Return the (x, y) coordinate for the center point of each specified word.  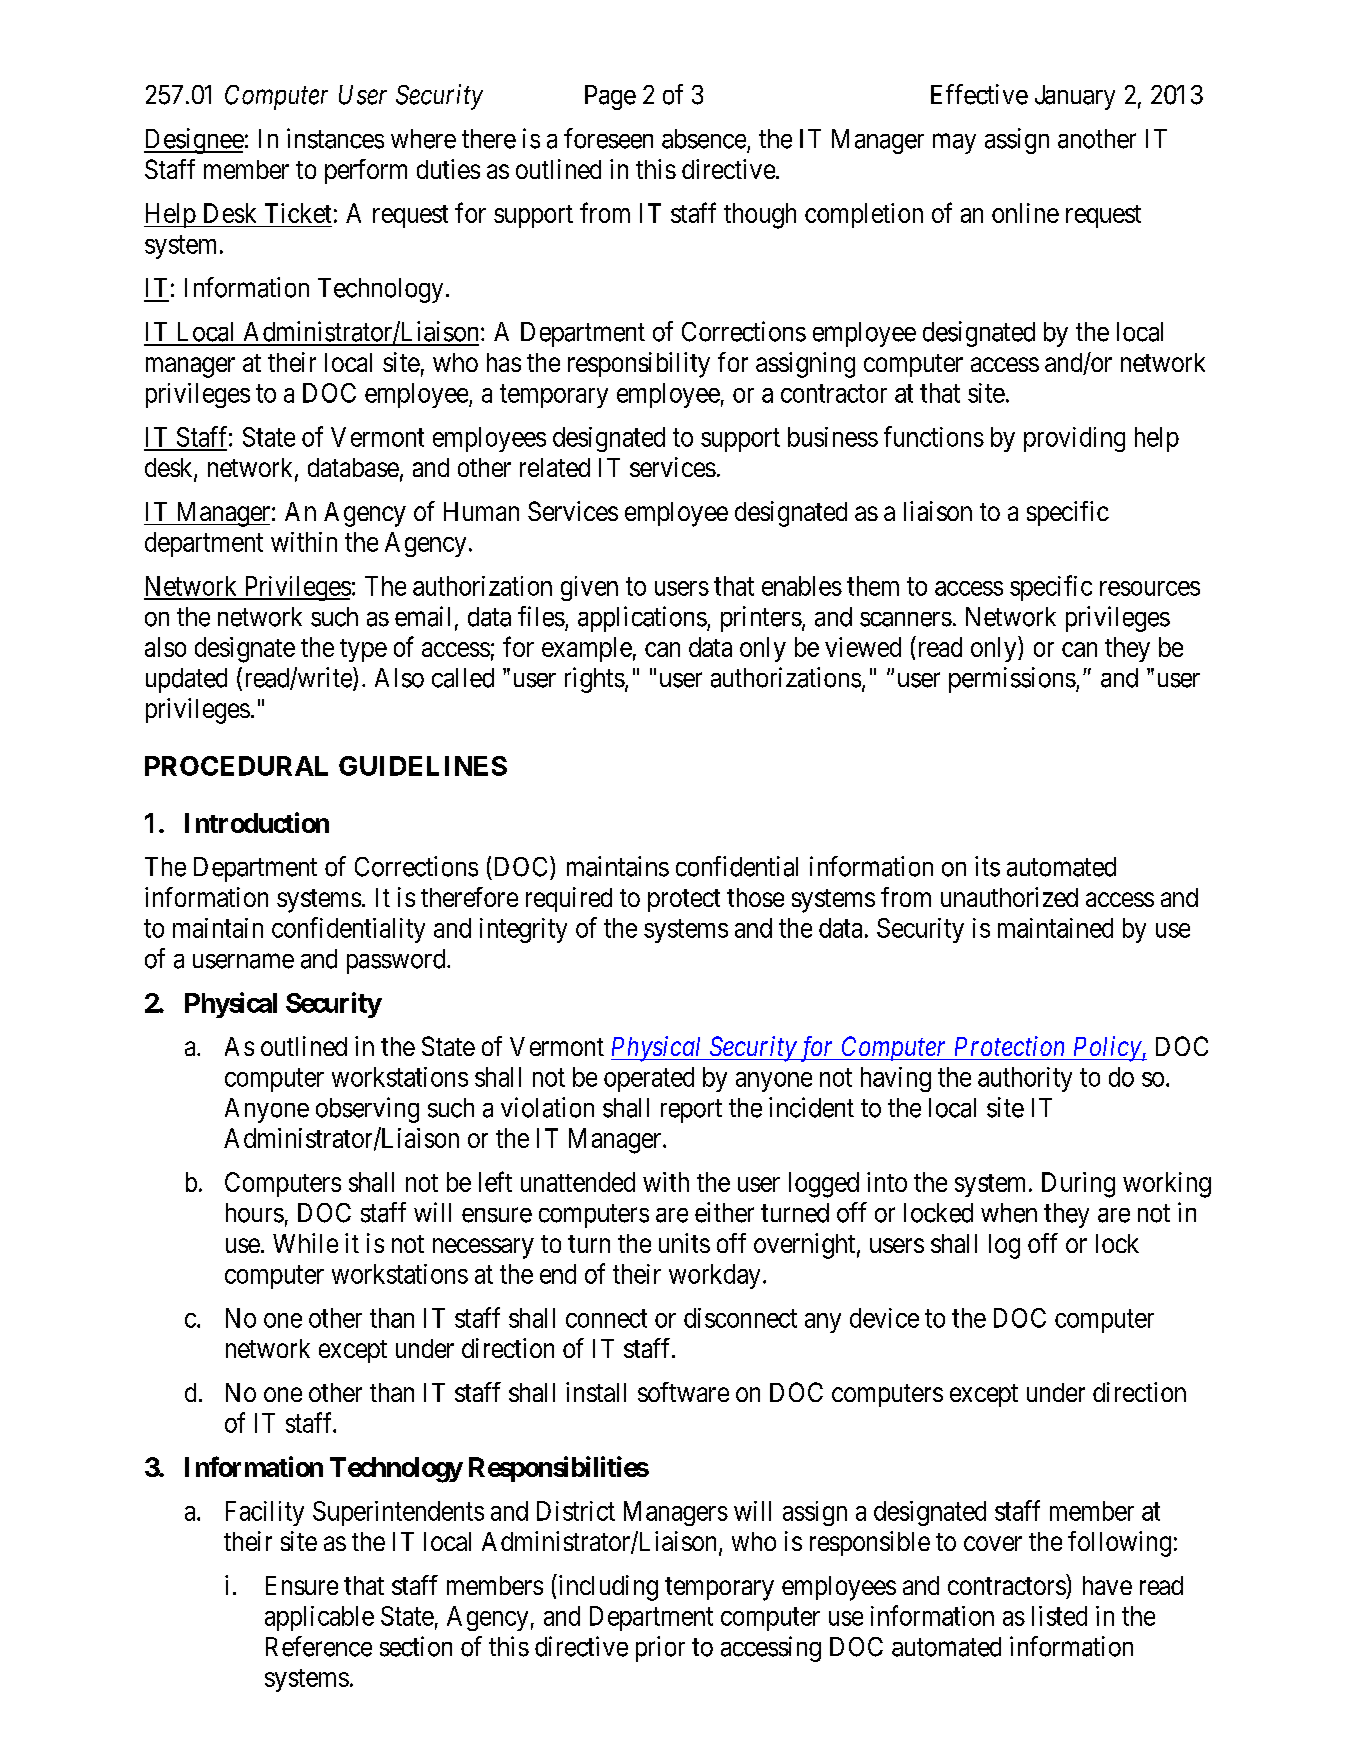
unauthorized (1009, 897)
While (305, 1243)
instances (335, 138)
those (755, 897)
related (555, 467)
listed (1059, 1616)
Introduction (257, 822)
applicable (319, 1618)
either (724, 1212)
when (1009, 1213)
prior (660, 1649)
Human (481, 511)
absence (704, 139)
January (1075, 97)
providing (1074, 439)
